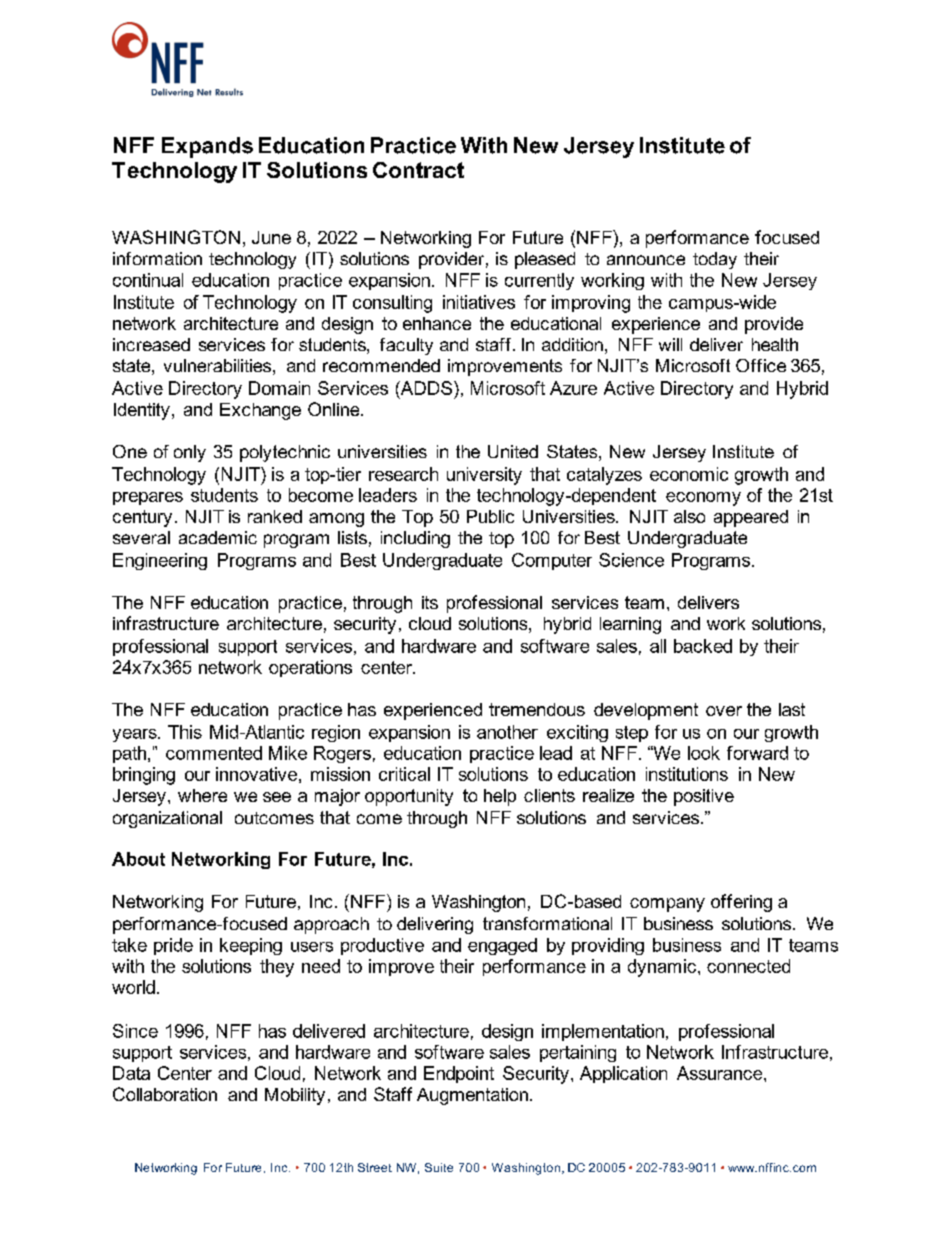 The image size is (952, 1233). I want to click on its, so click(430, 602).
